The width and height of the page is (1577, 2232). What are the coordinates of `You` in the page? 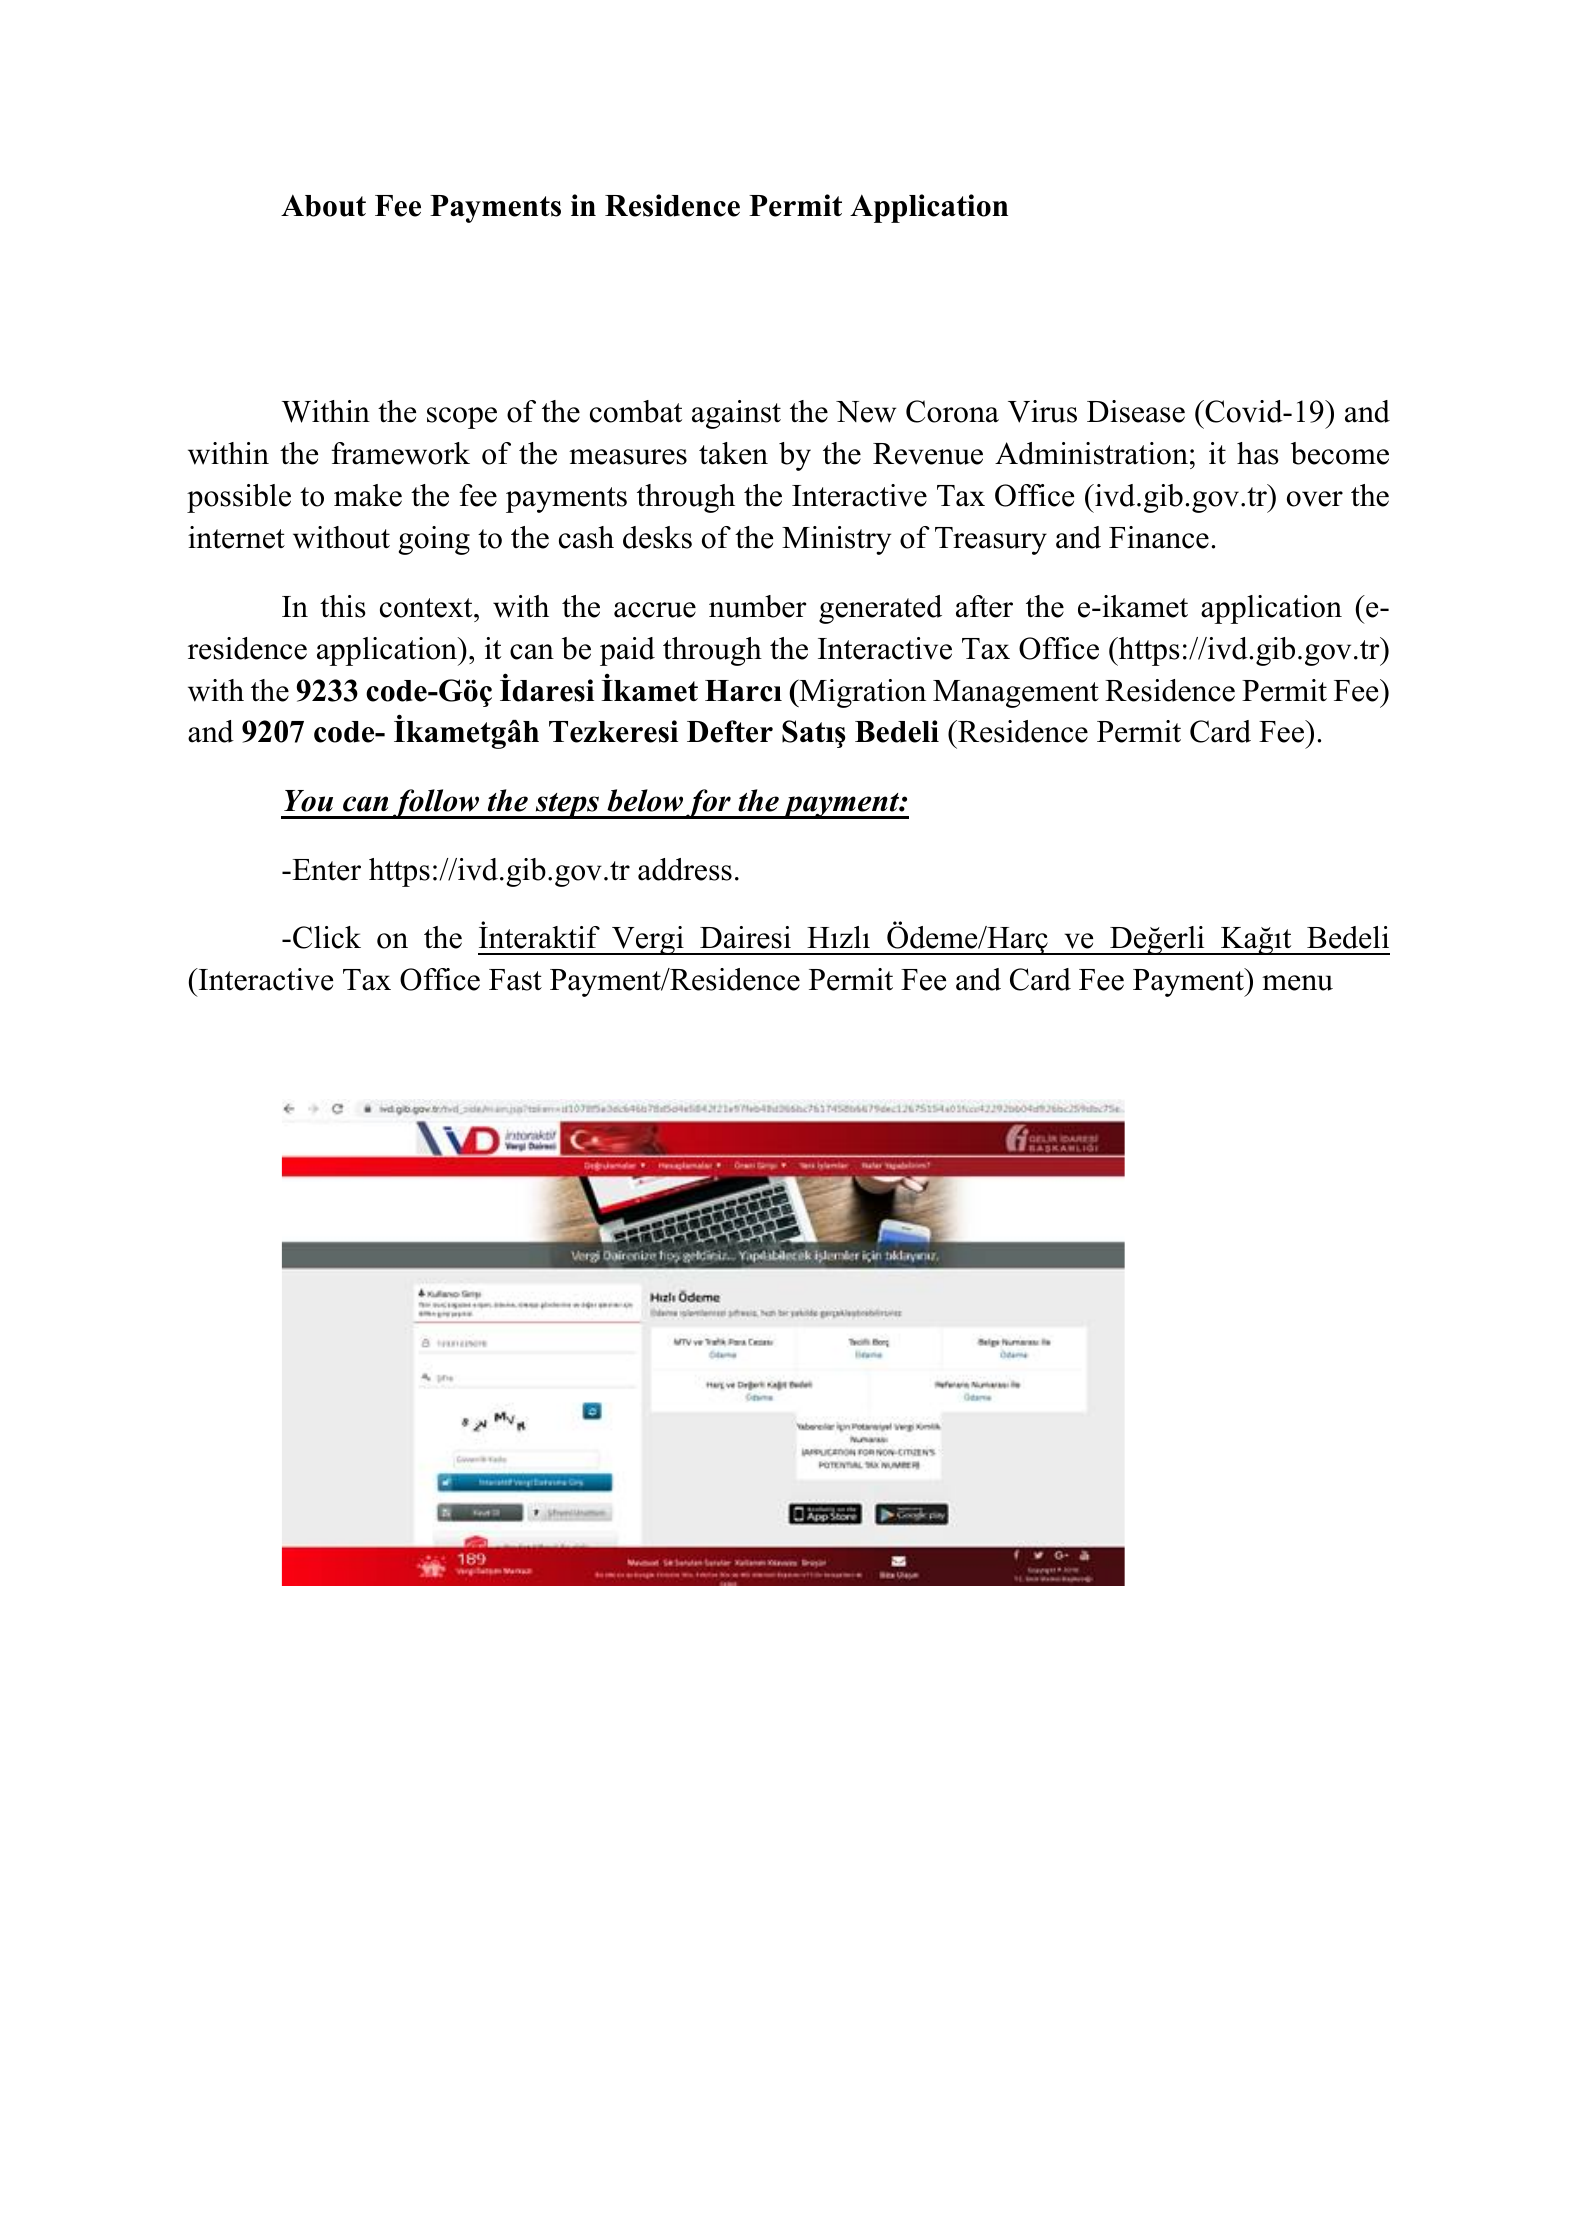 It's located at (308, 801).
